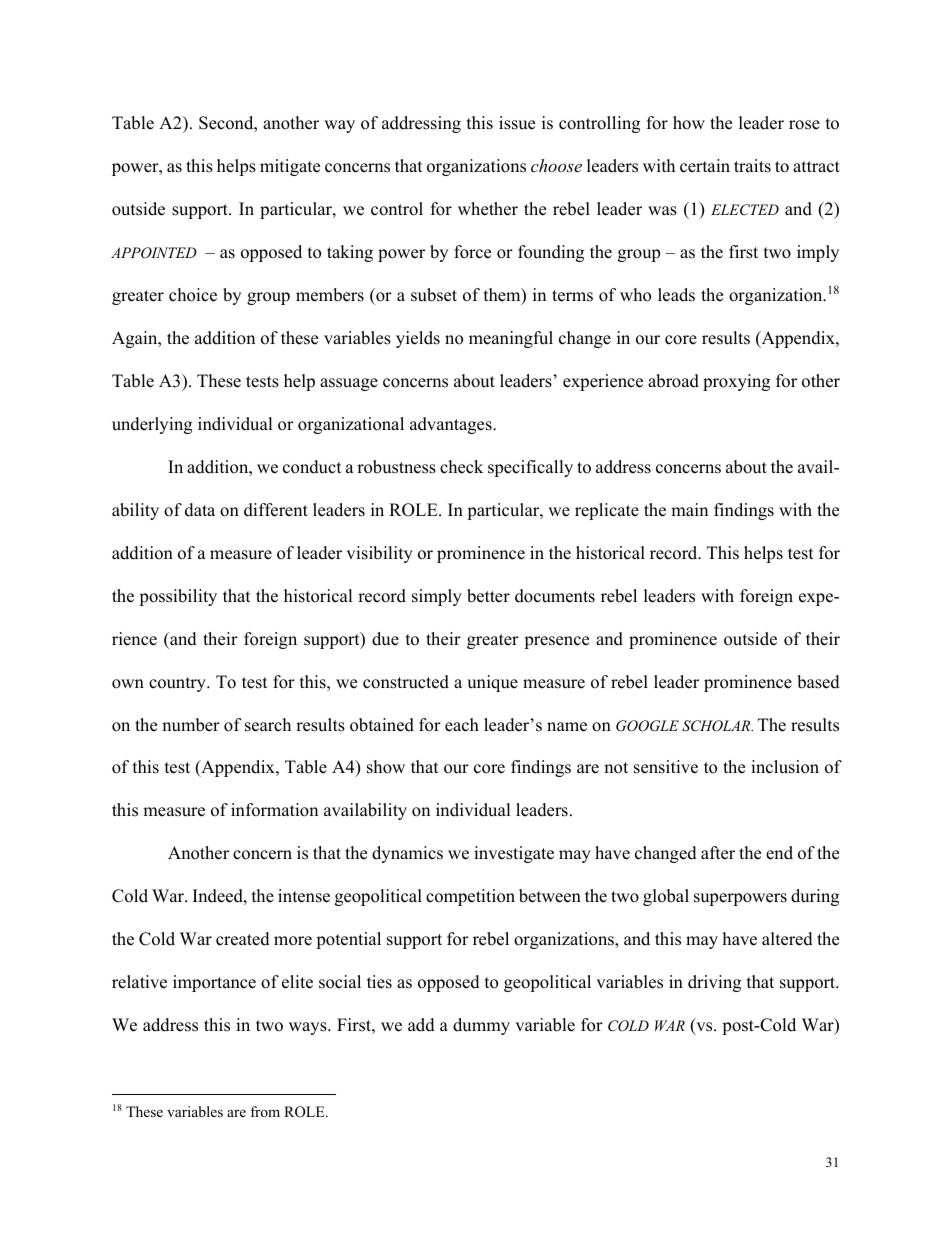  I want to click on number, so click(191, 725).
